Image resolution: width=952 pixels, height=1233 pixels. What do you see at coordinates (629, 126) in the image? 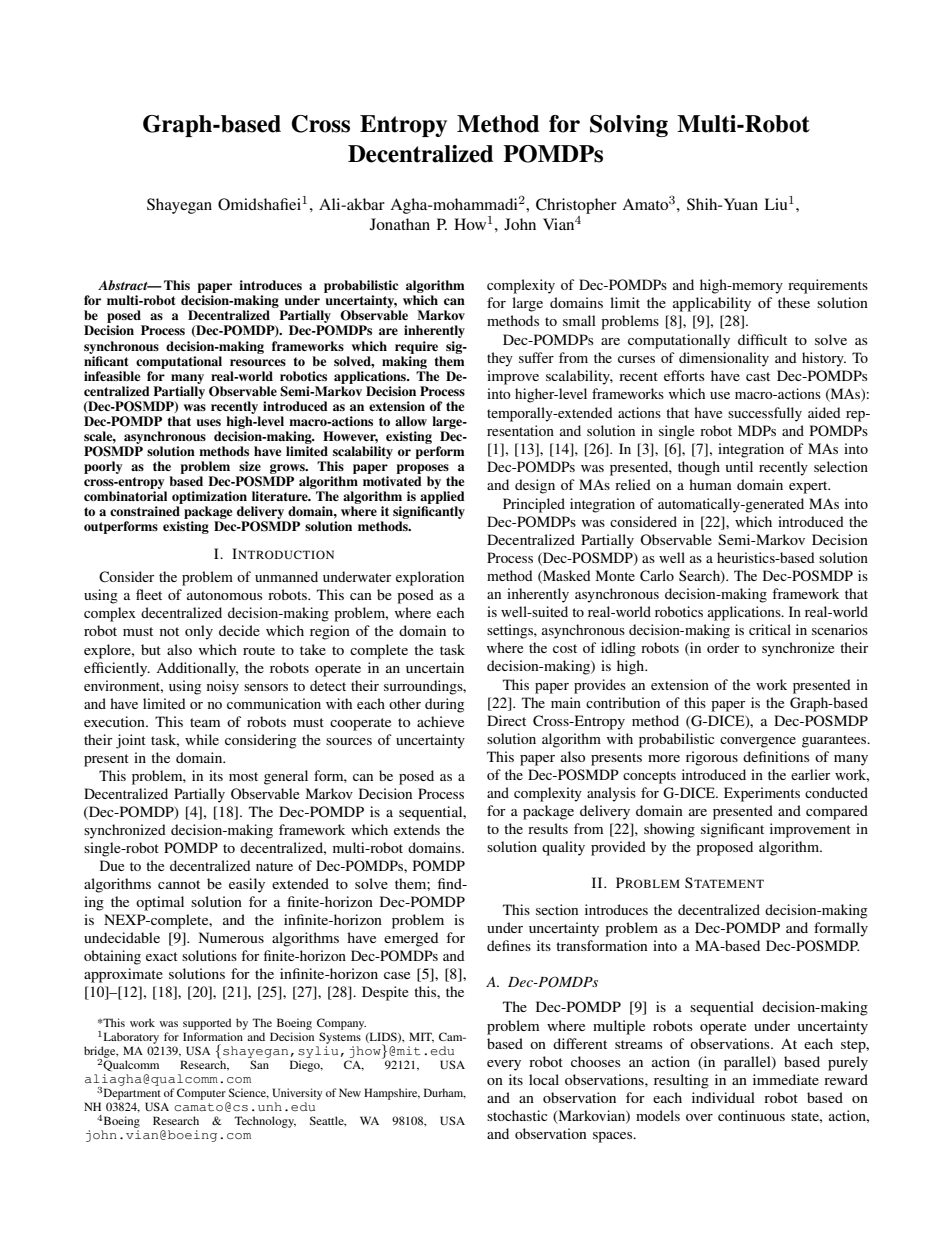
I see `Solving` at bounding box center [629, 126].
